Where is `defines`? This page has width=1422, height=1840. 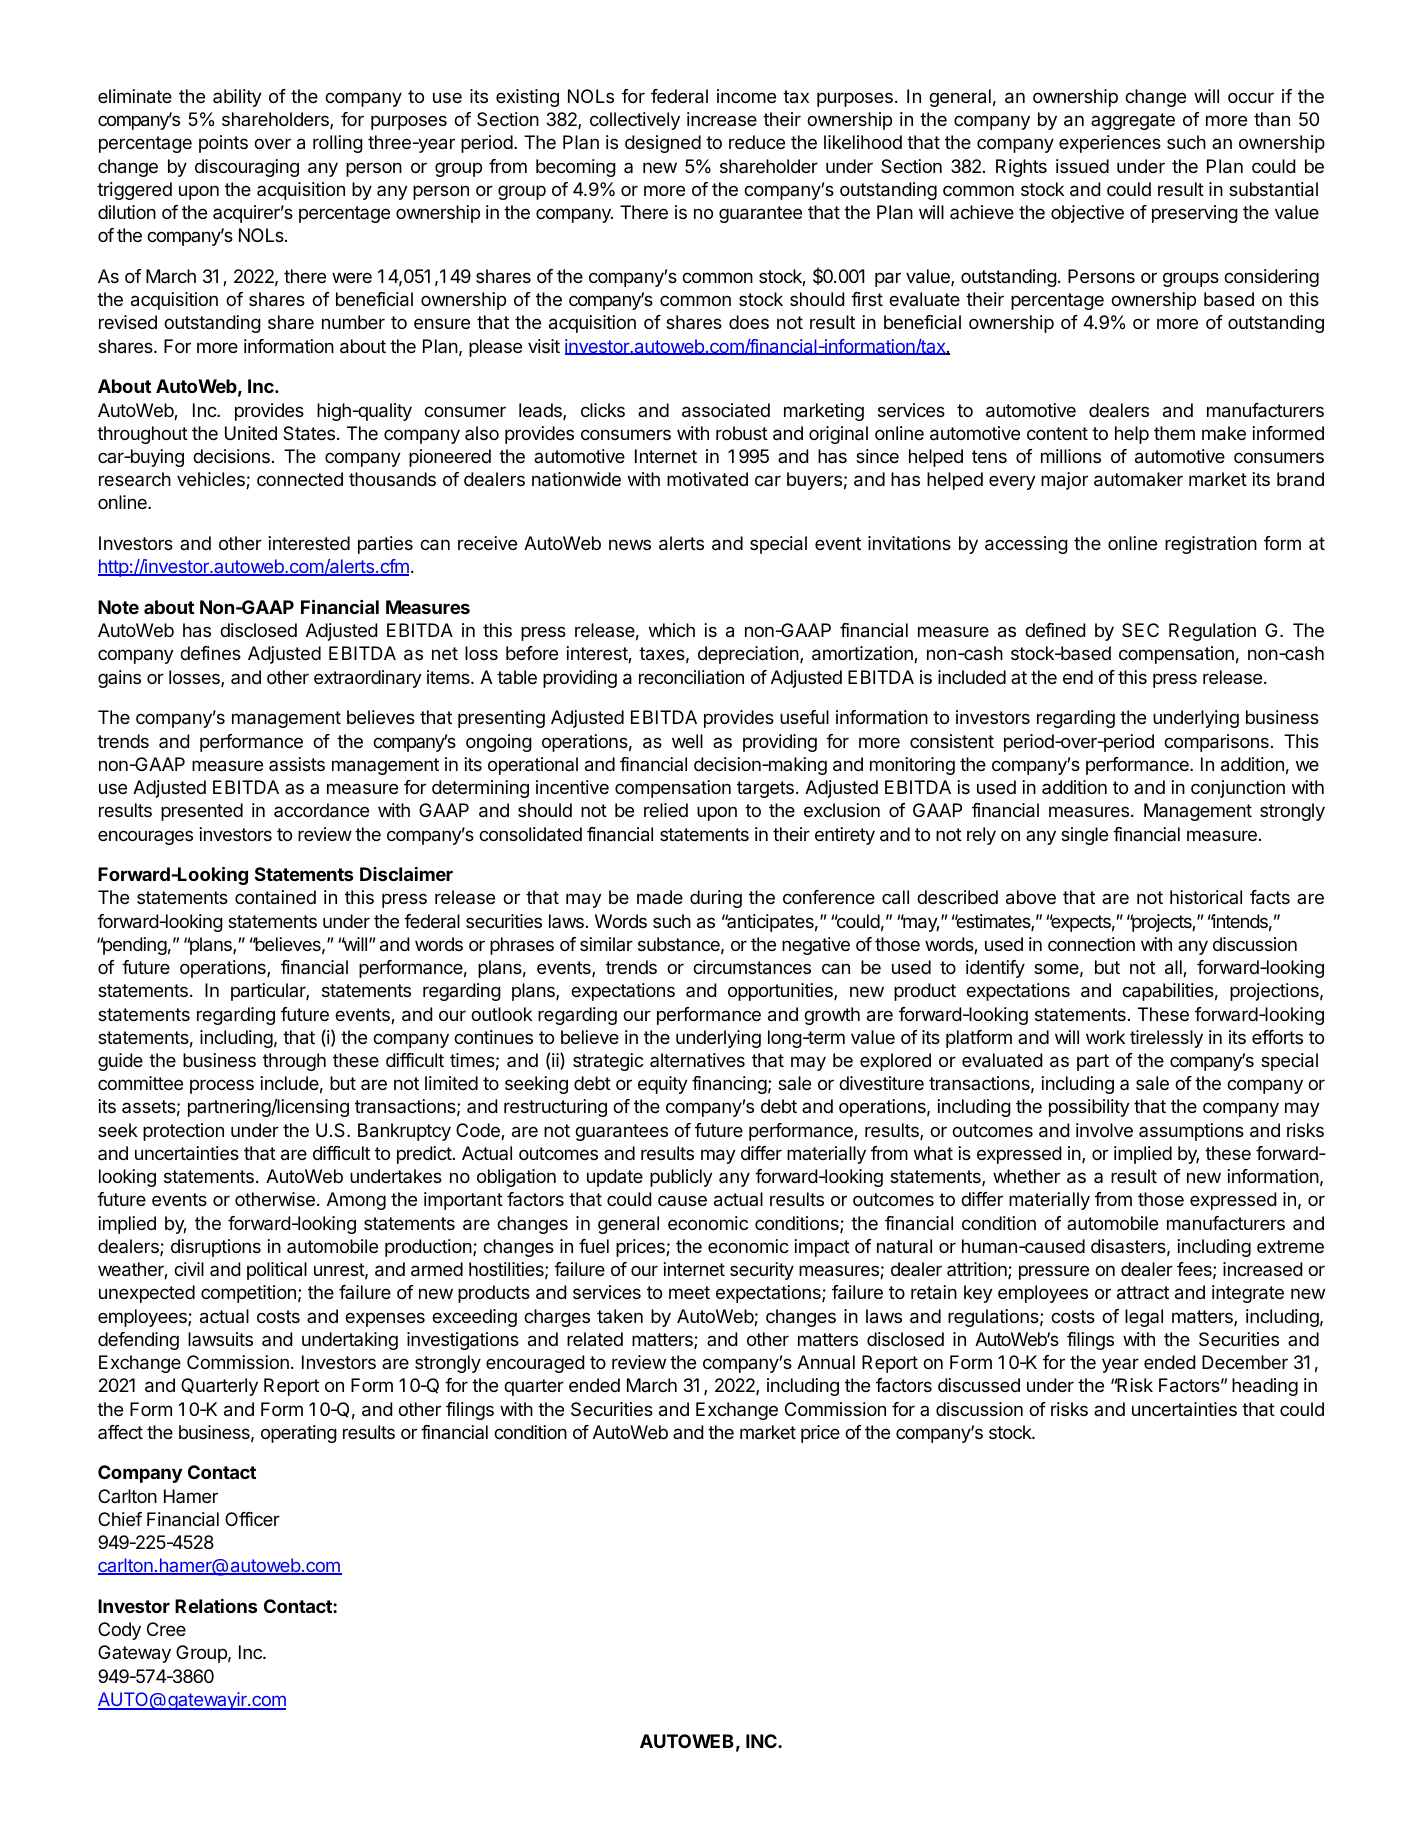 defines is located at coordinates (210, 653).
